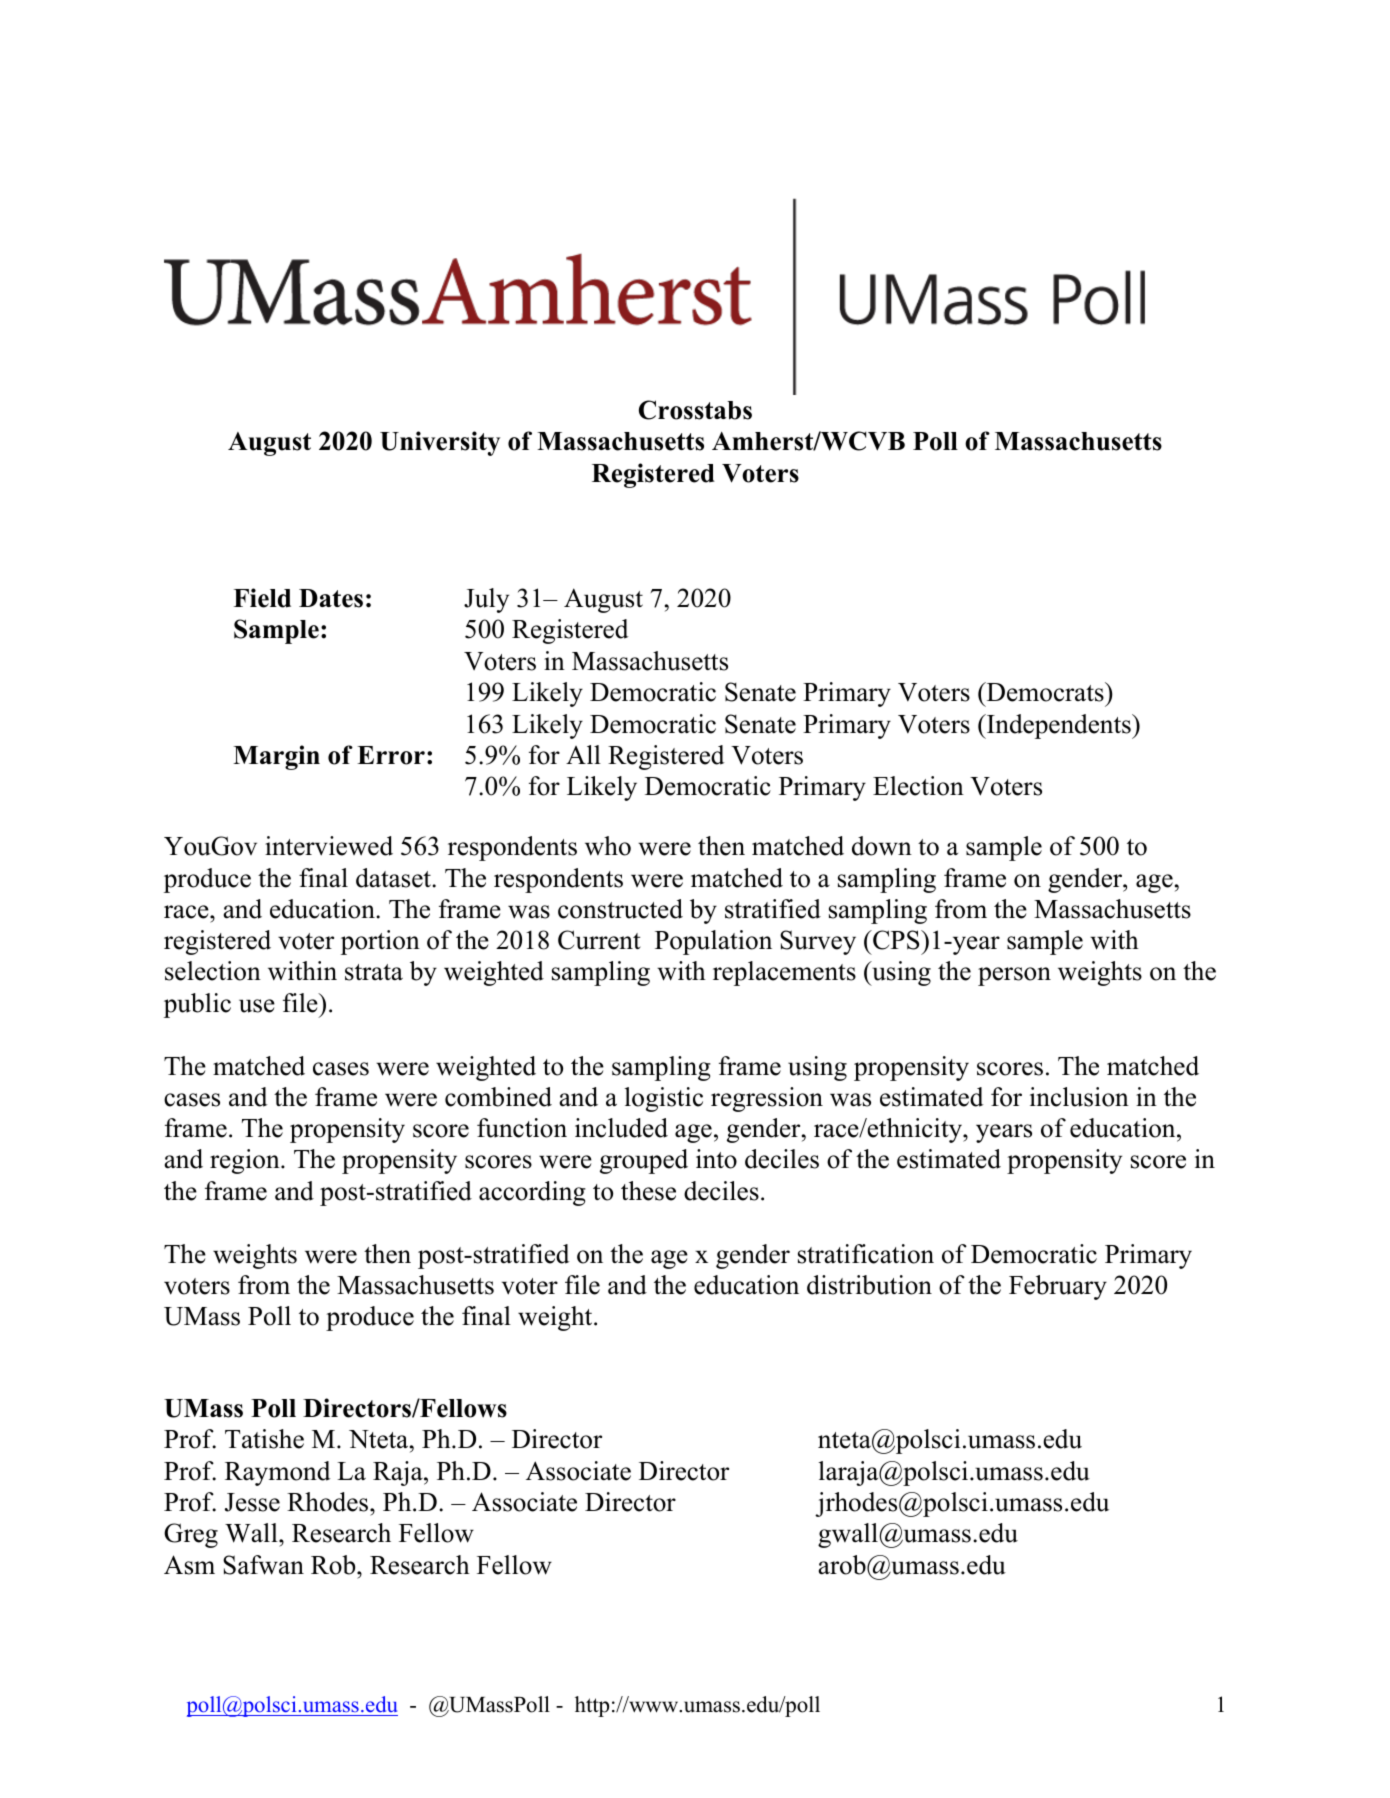  What do you see at coordinates (1045, 692) in the image?
I see `Democrats` at bounding box center [1045, 692].
